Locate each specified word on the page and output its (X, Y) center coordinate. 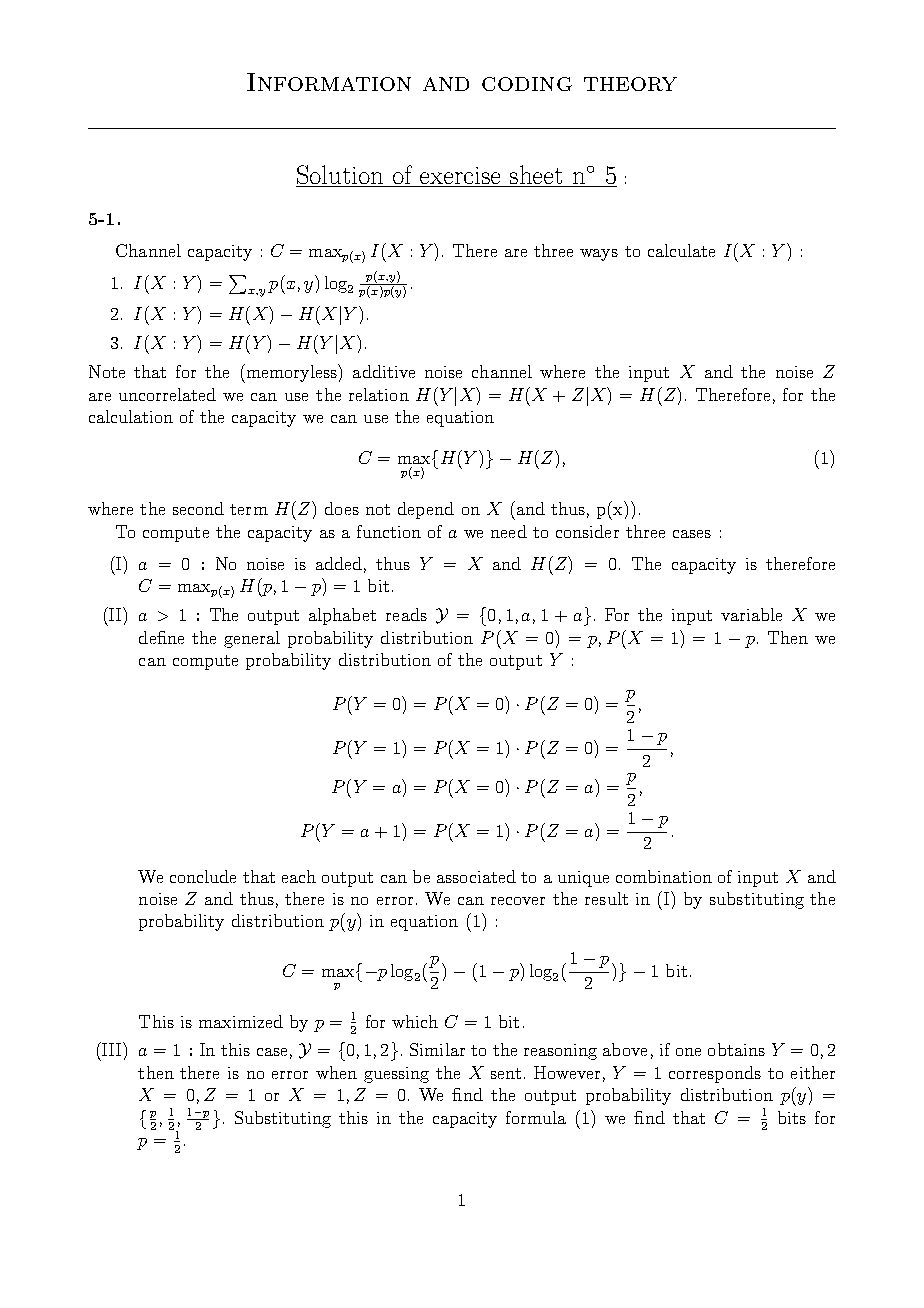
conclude (203, 876)
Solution (341, 176)
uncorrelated (167, 394)
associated (476, 876)
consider (587, 531)
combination (664, 876)
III (112, 1049)
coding (527, 84)
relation (379, 394)
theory (630, 84)
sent (506, 1073)
